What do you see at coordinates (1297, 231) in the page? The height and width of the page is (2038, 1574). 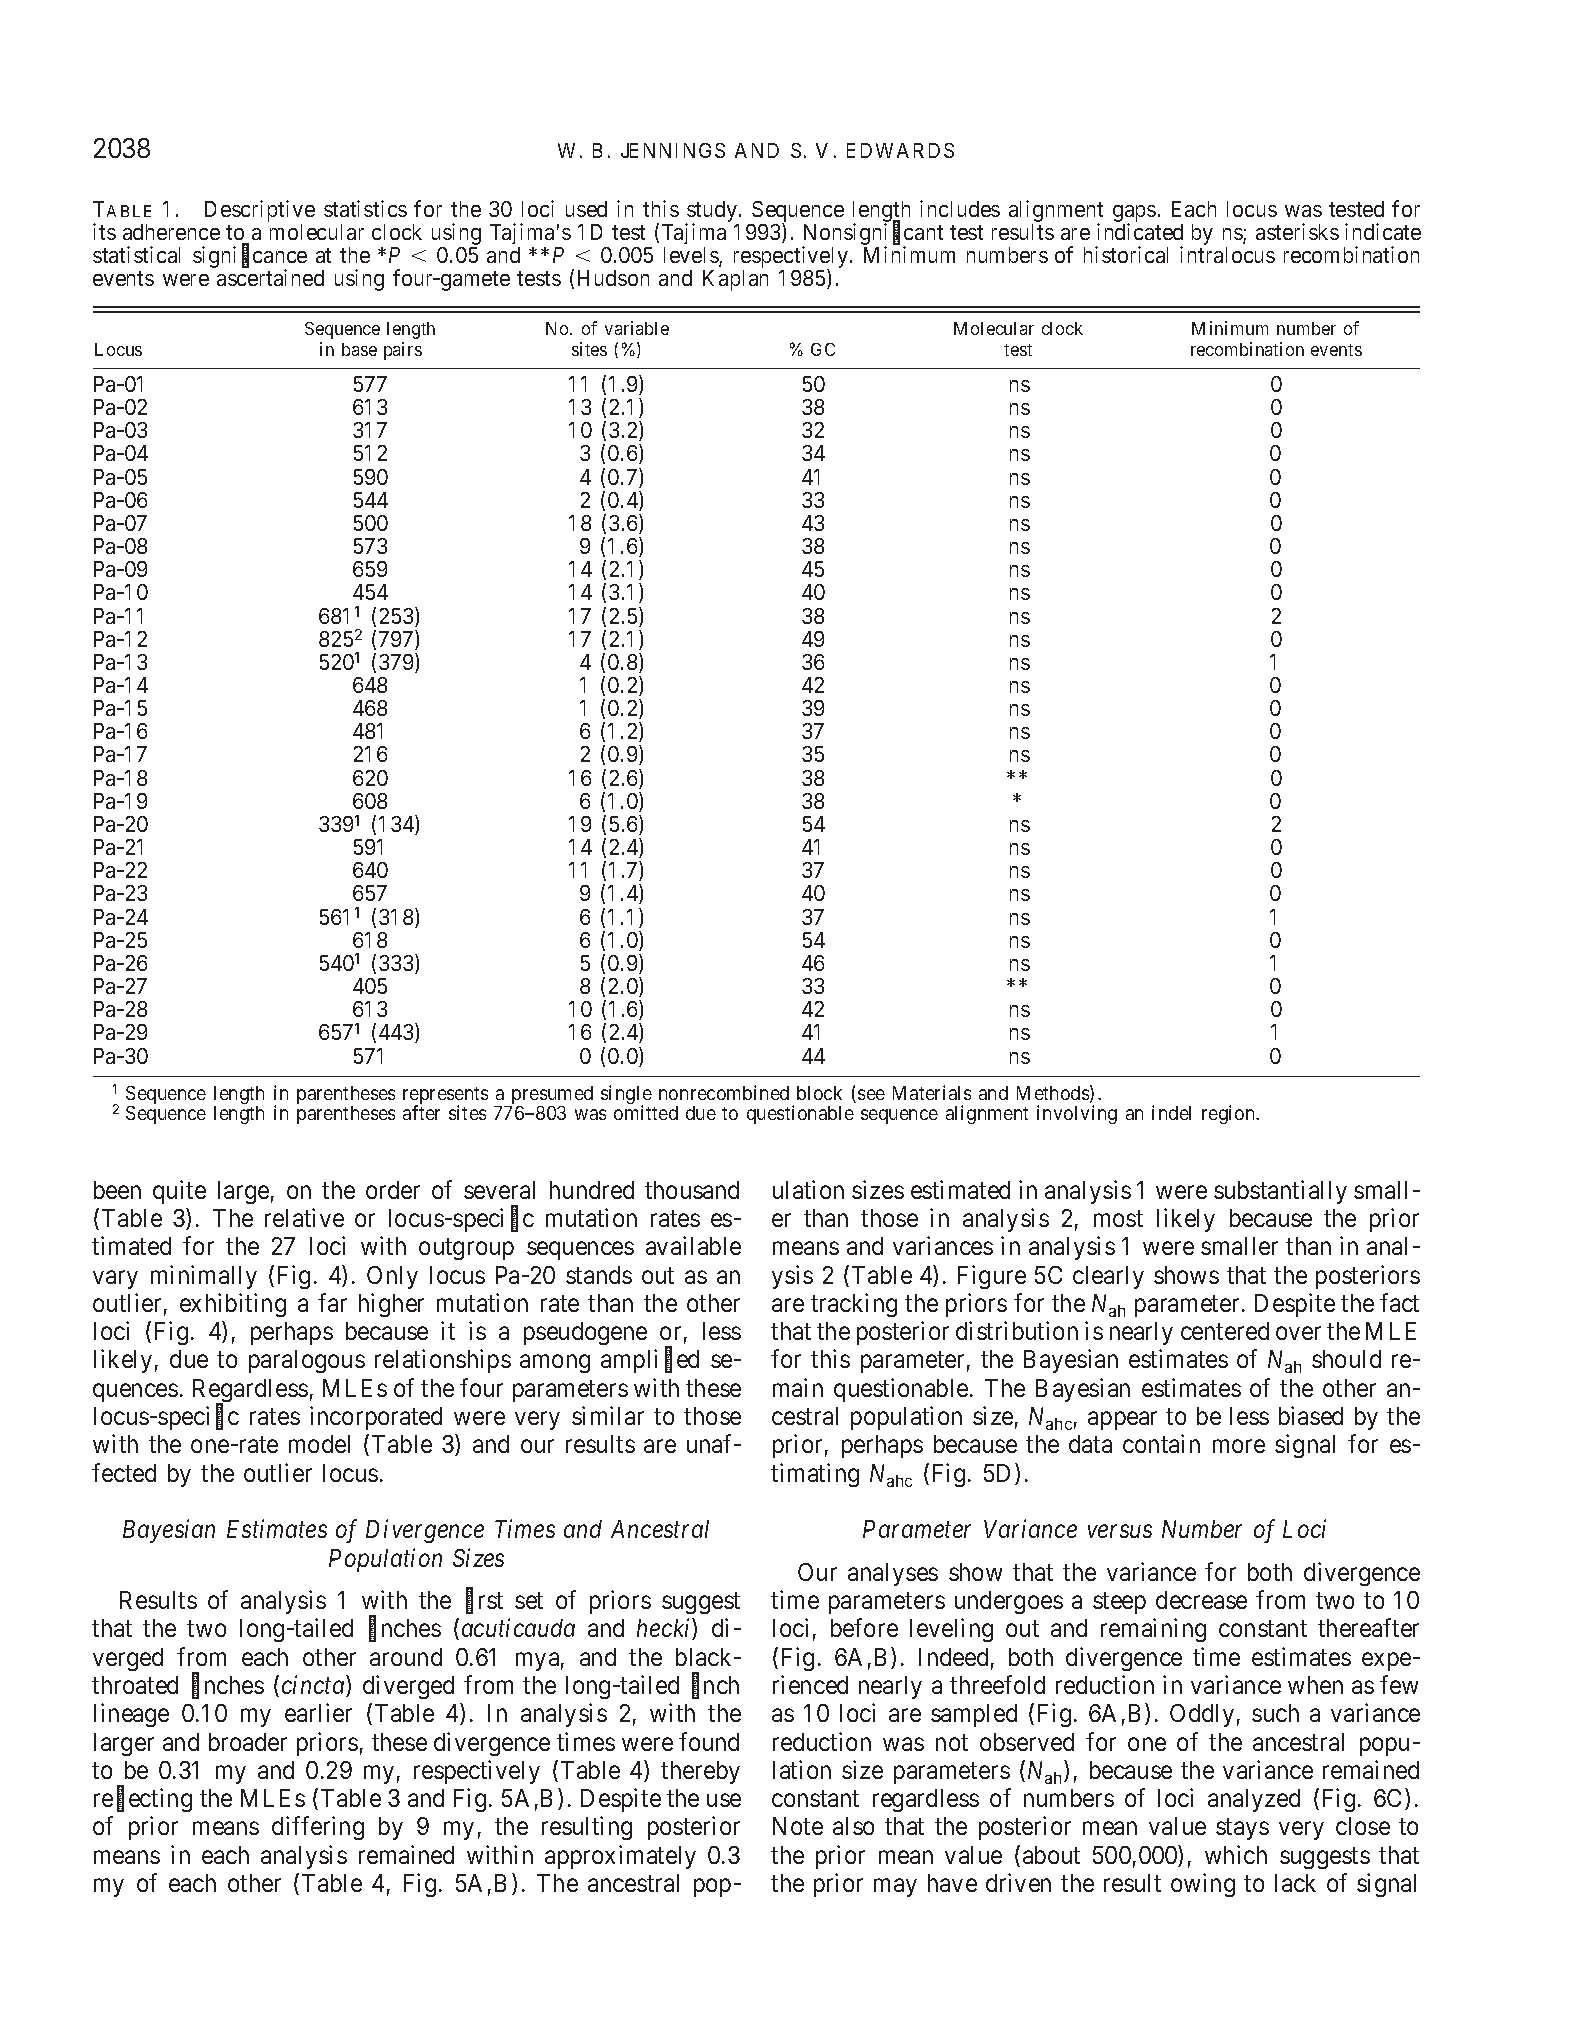 I see `asterisks` at bounding box center [1297, 231].
